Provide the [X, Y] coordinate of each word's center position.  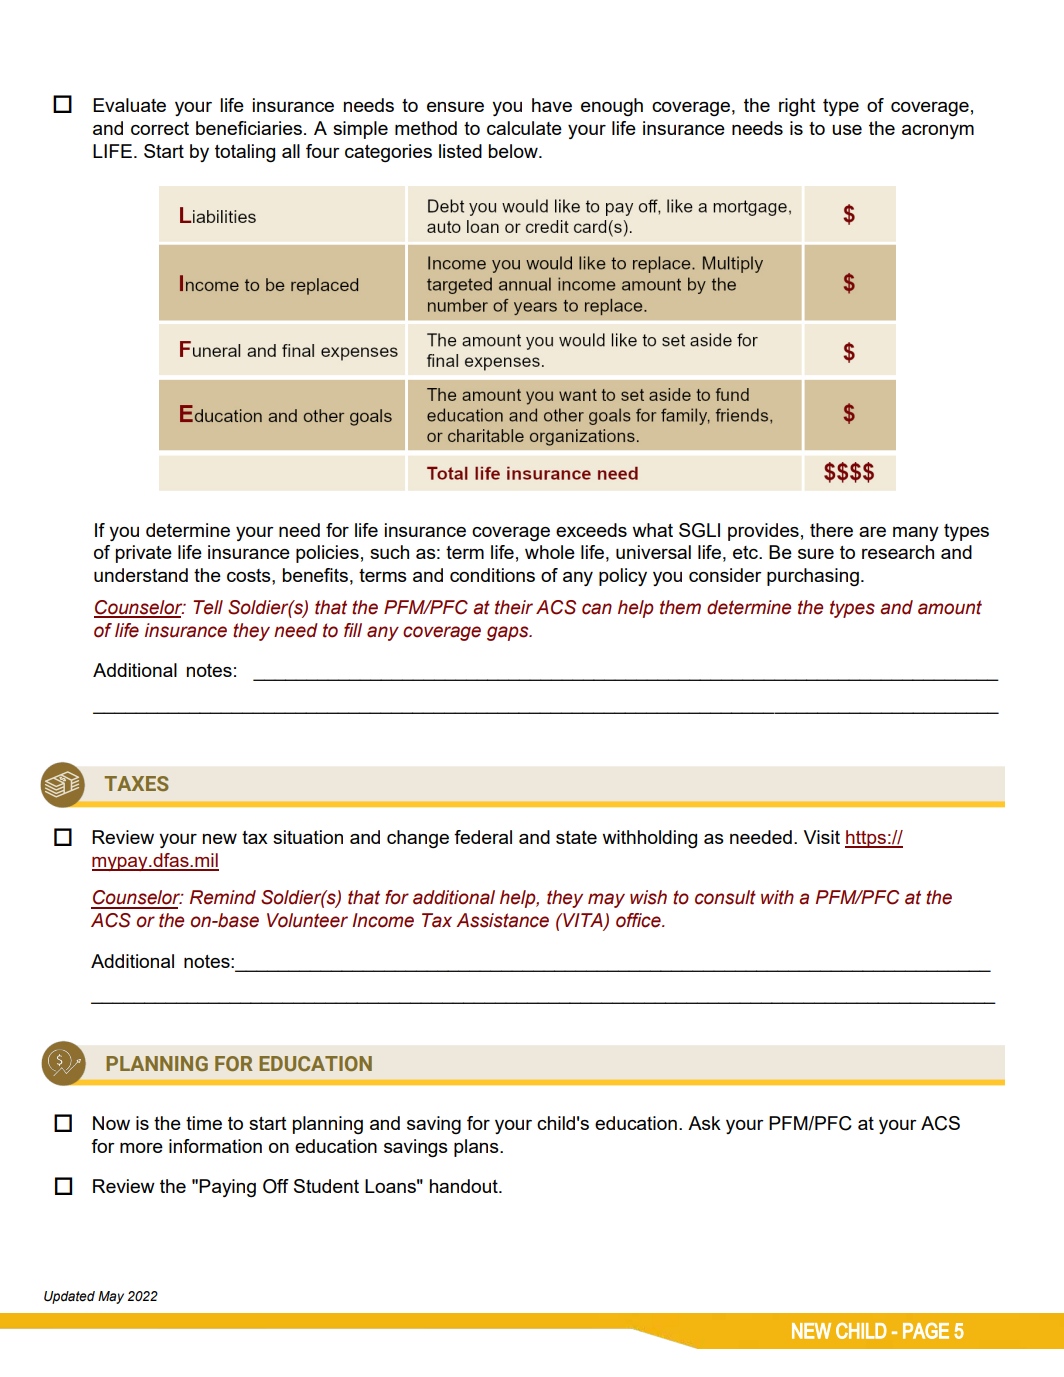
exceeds [591, 530]
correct [160, 128]
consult [725, 897]
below [514, 151]
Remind [223, 897]
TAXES [136, 783]
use [847, 130]
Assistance [502, 920]
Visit [822, 837]
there [831, 530]
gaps [509, 633]
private [144, 554]
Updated [69, 1297]
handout [465, 1186]
